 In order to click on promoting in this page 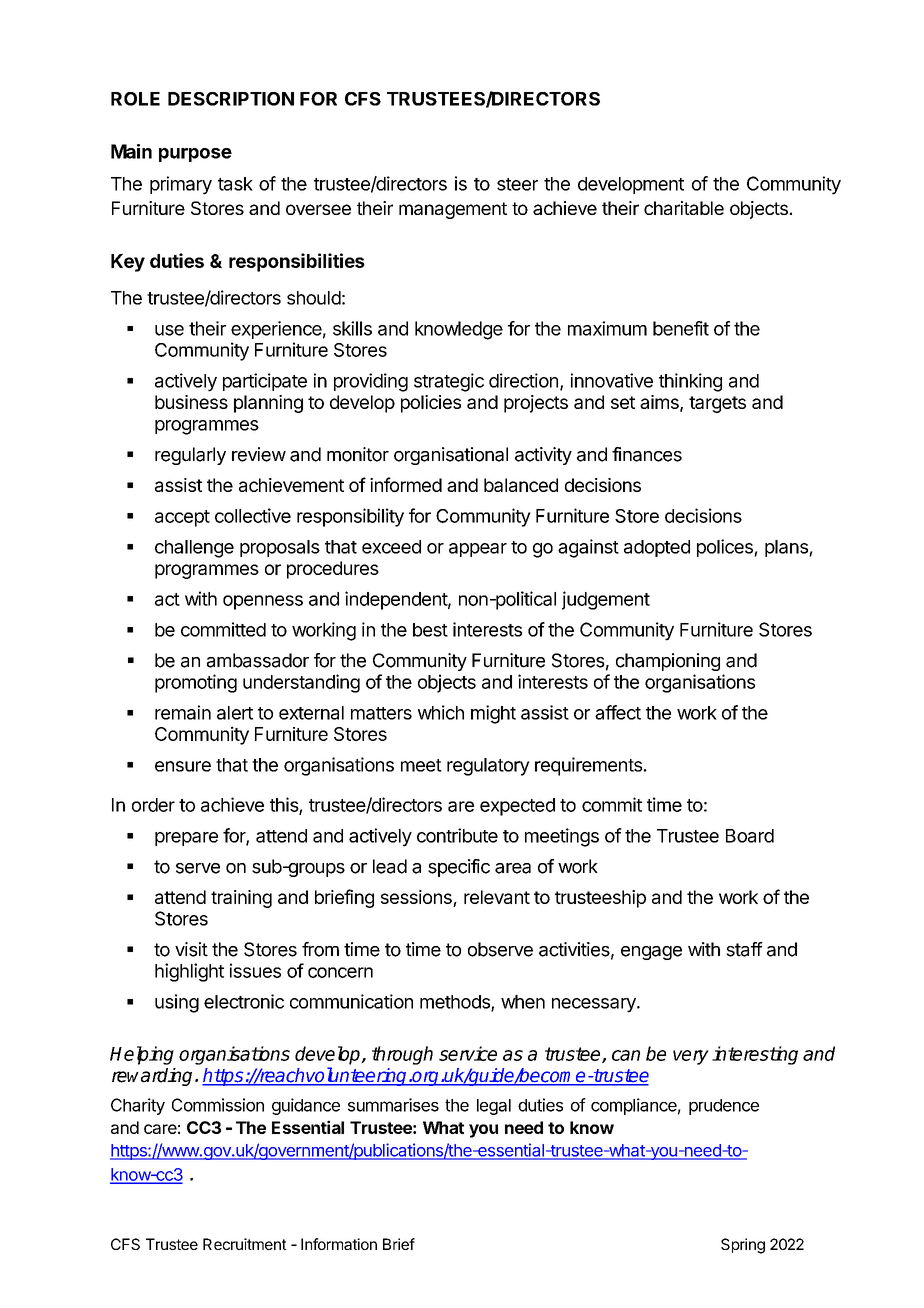, I will do `click(196, 683)`.
